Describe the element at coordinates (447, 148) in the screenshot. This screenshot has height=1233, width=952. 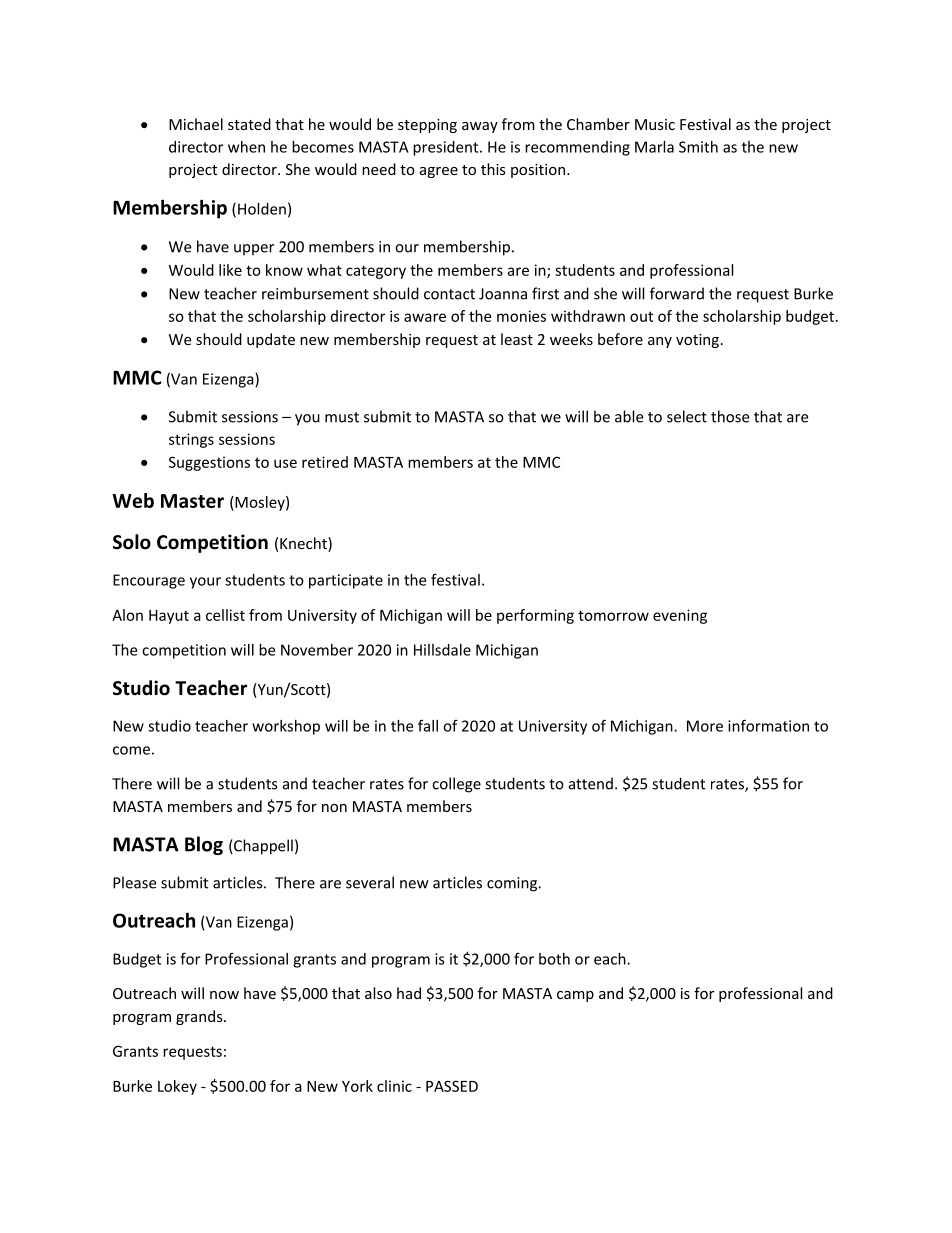
I see `president` at that location.
